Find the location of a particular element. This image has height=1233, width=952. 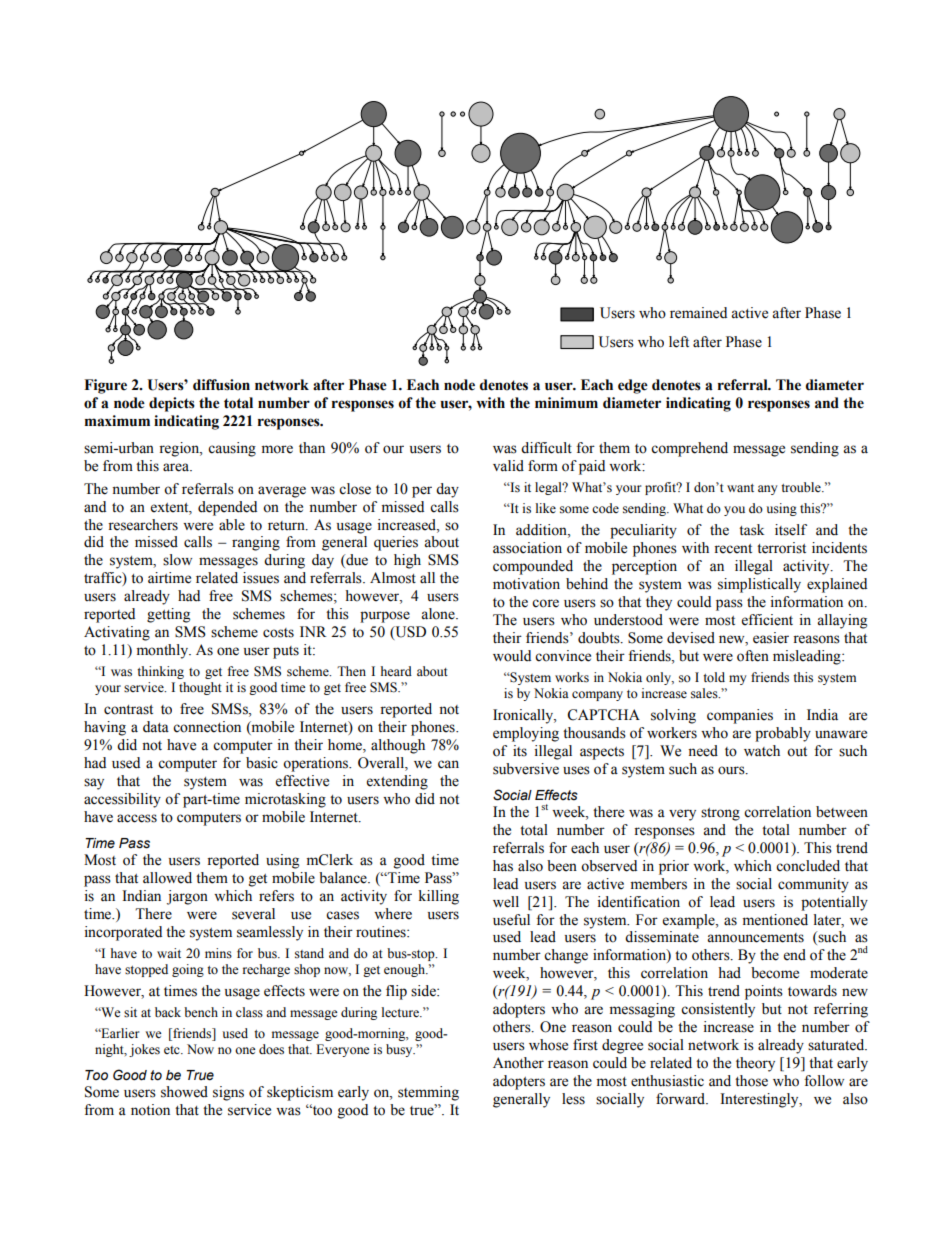

those is located at coordinates (751, 1081).
